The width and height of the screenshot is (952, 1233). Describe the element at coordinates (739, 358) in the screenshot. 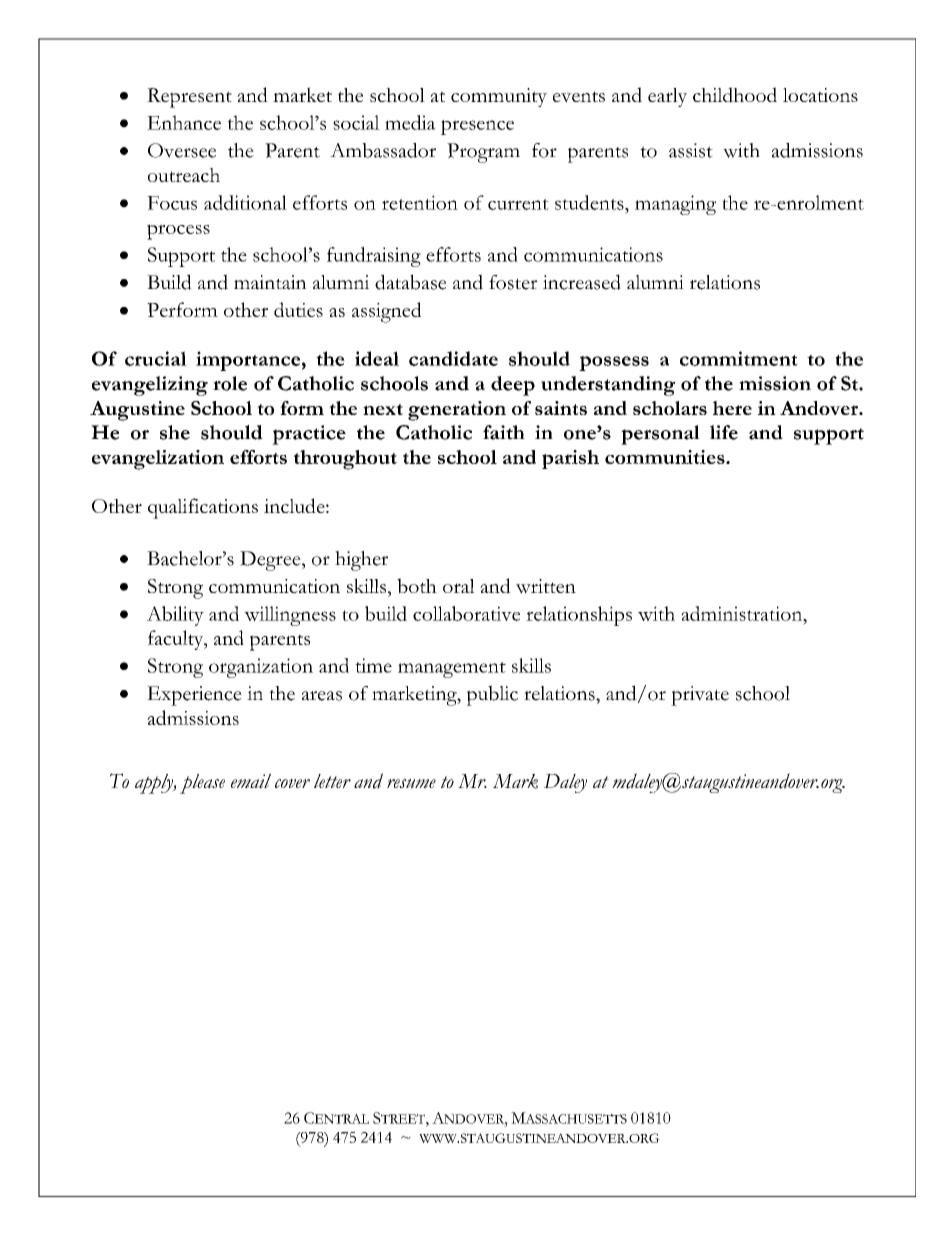

I see `commitment` at that location.
